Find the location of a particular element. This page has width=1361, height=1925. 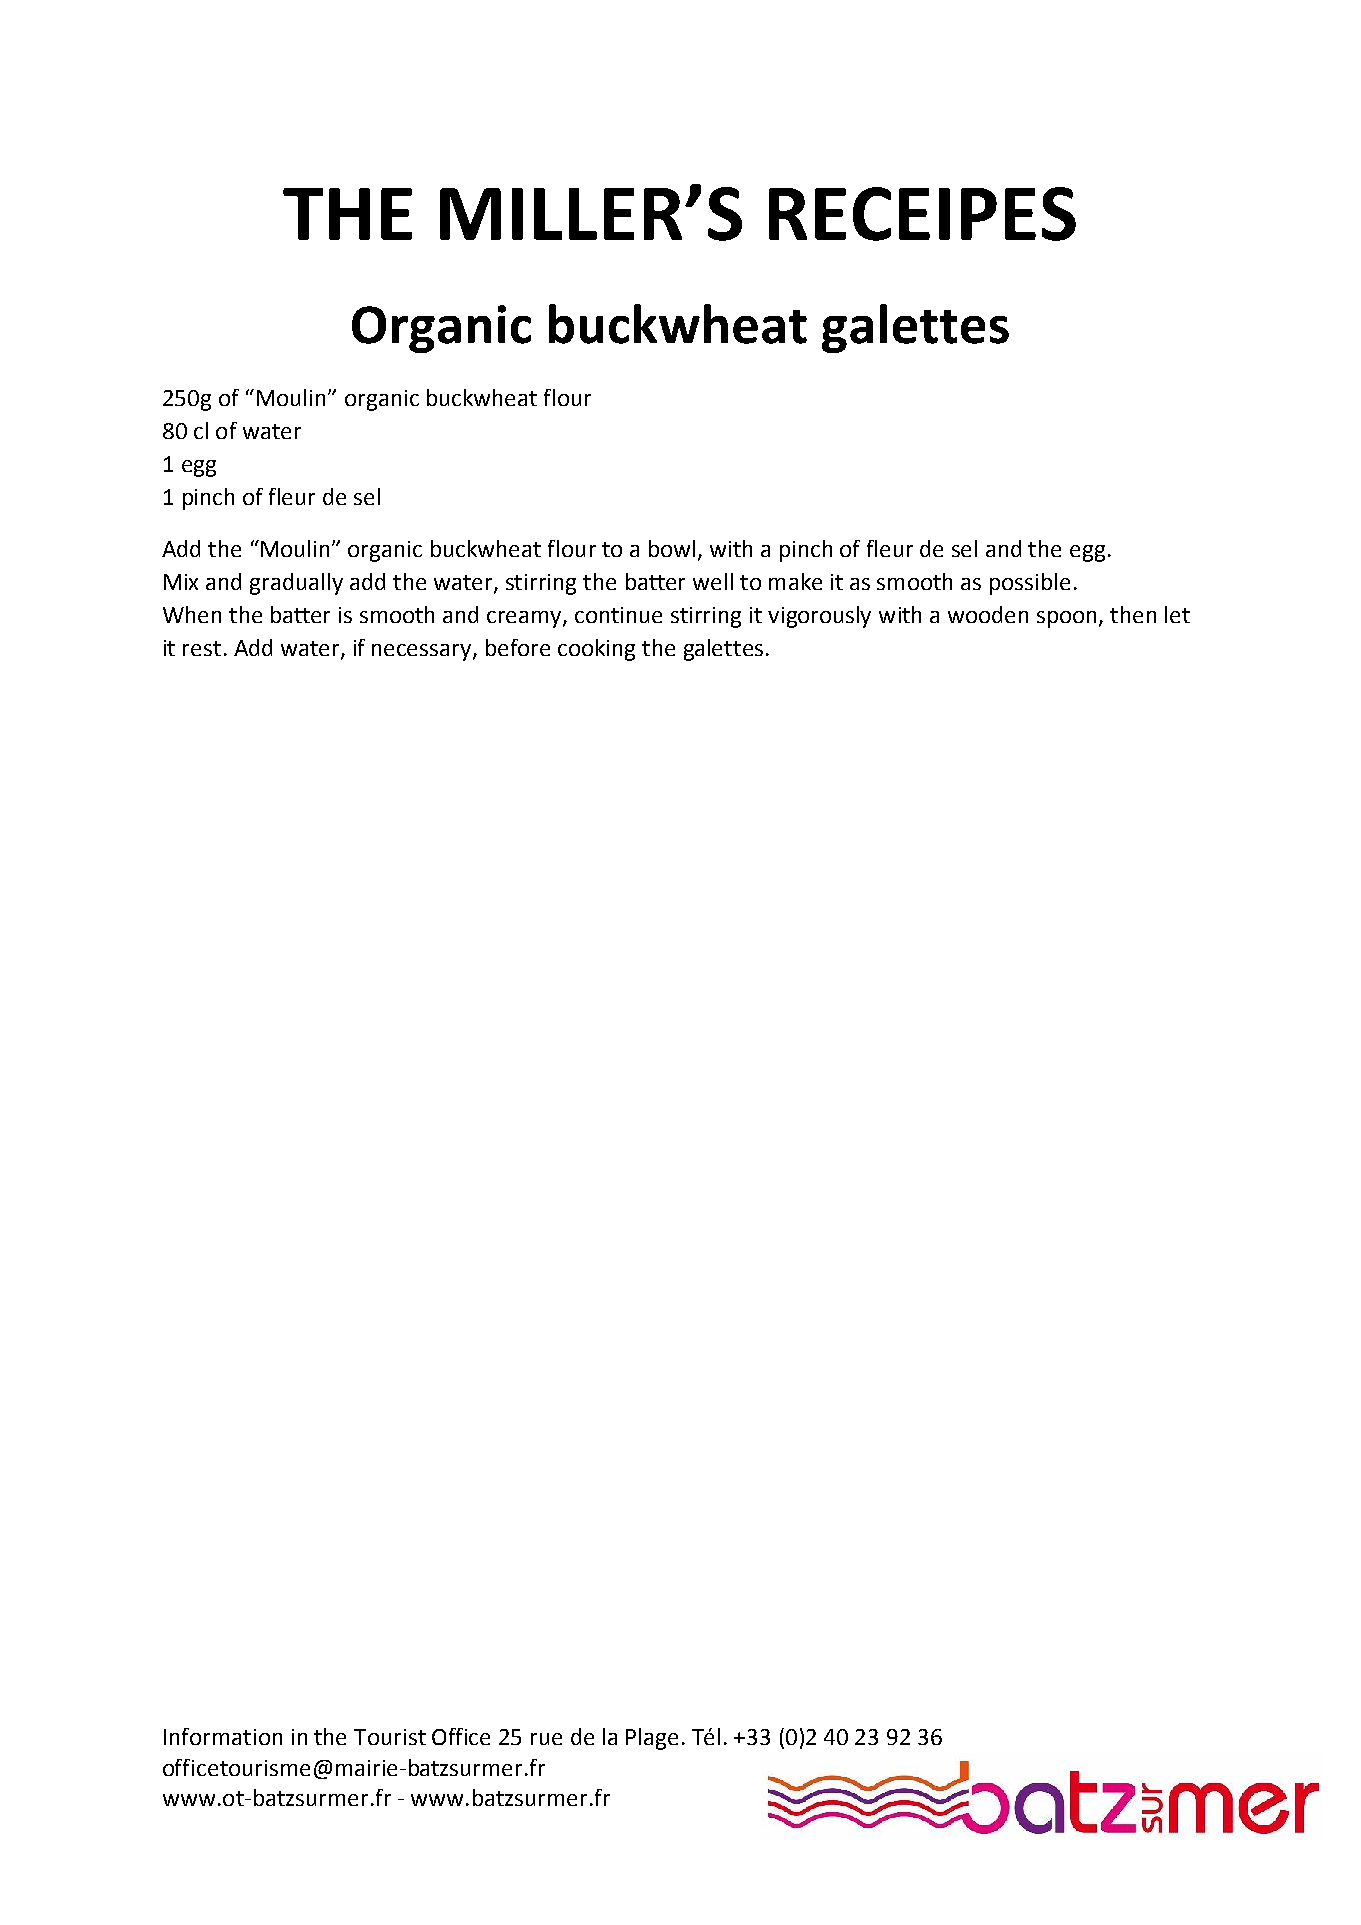

wooden is located at coordinates (988, 614).
